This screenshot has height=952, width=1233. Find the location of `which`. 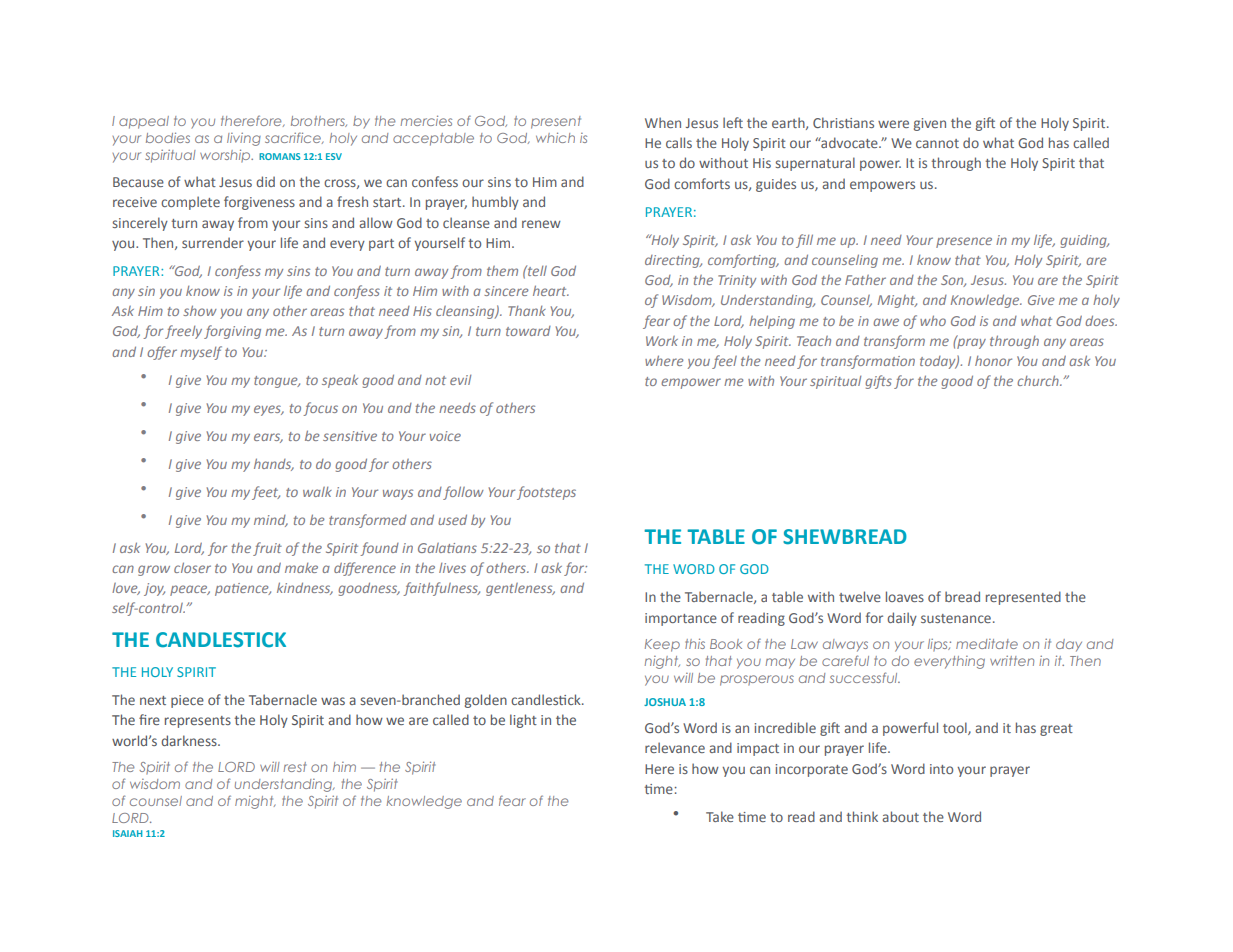

which is located at coordinates (555, 137).
